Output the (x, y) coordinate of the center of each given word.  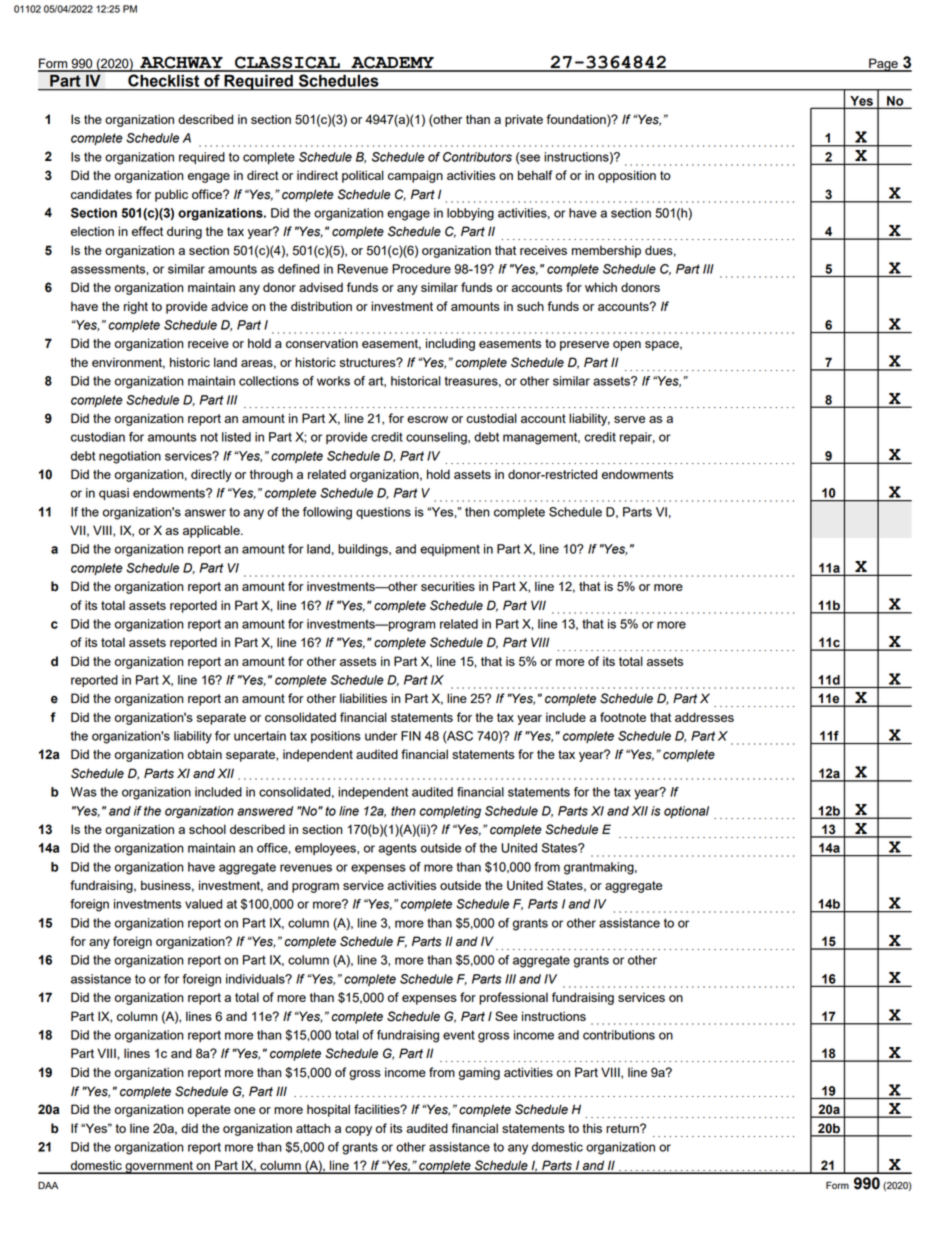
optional (686, 812)
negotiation (130, 457)
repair (637, 438)
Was (83, 792)
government (159, 1167)
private (524, 120)
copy (358, 1131)
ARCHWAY (181, 63)
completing (450, 812)
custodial (491, 418)
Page (883, 65)
